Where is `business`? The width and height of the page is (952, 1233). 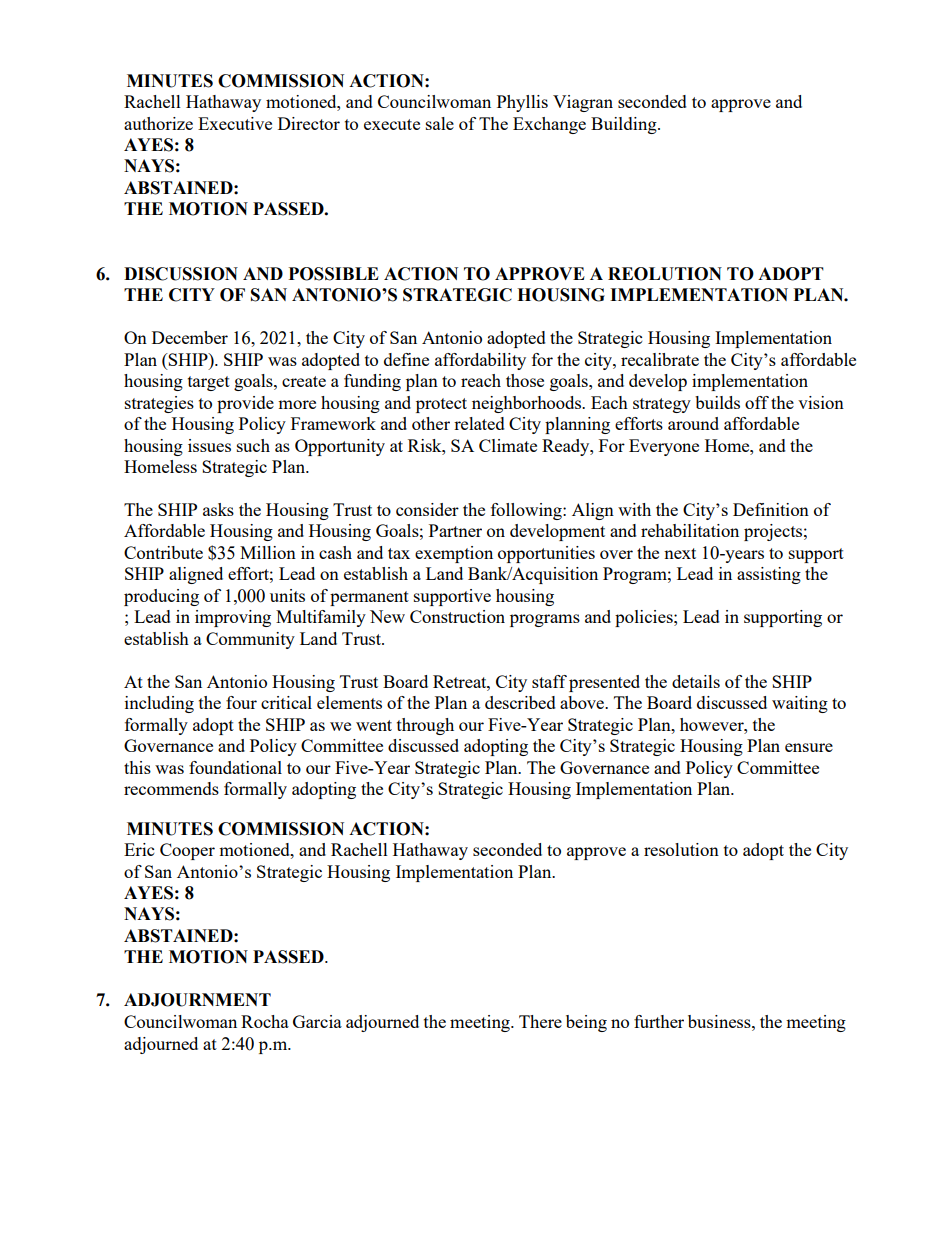 business is located at coordinates (720, 1021).
